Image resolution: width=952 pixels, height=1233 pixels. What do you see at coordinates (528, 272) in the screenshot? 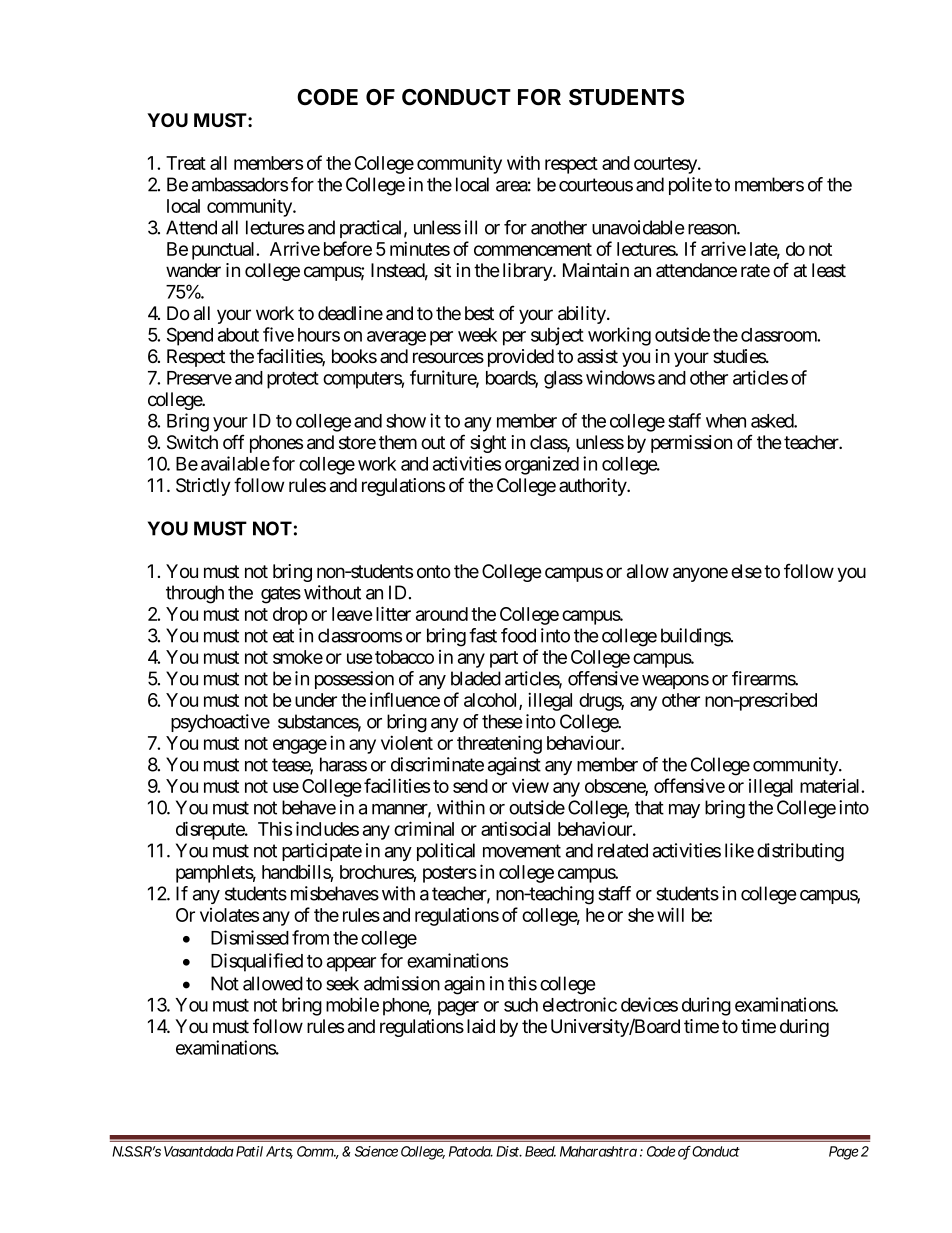
I see `library` at bounding box center [528, 272].
